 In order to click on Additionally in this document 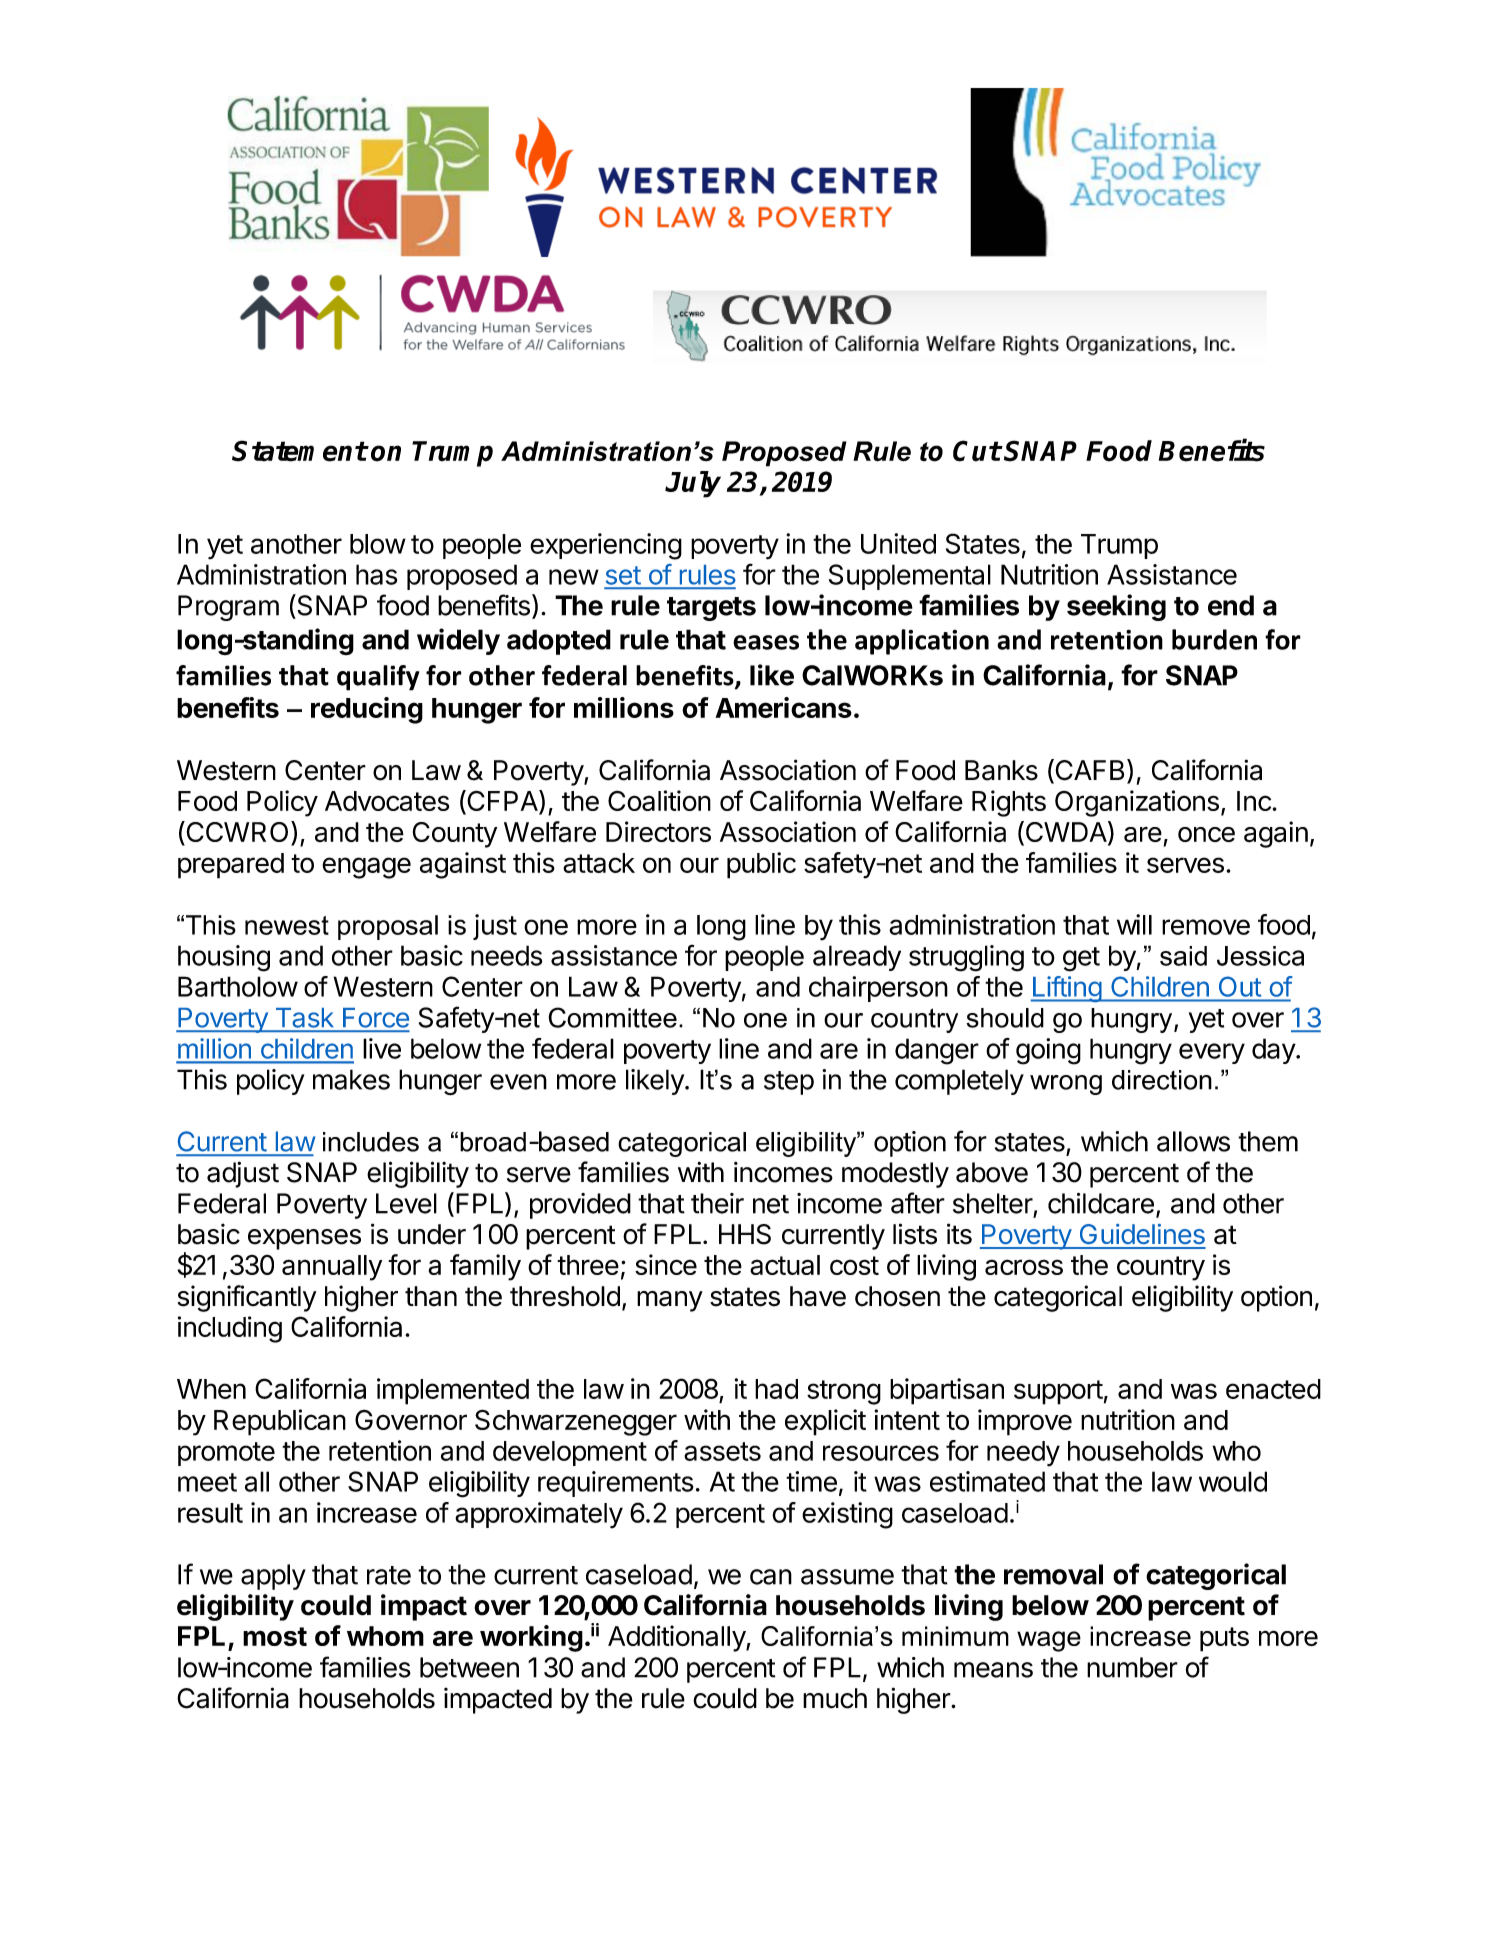, I will do `click(677, 1638)`.
